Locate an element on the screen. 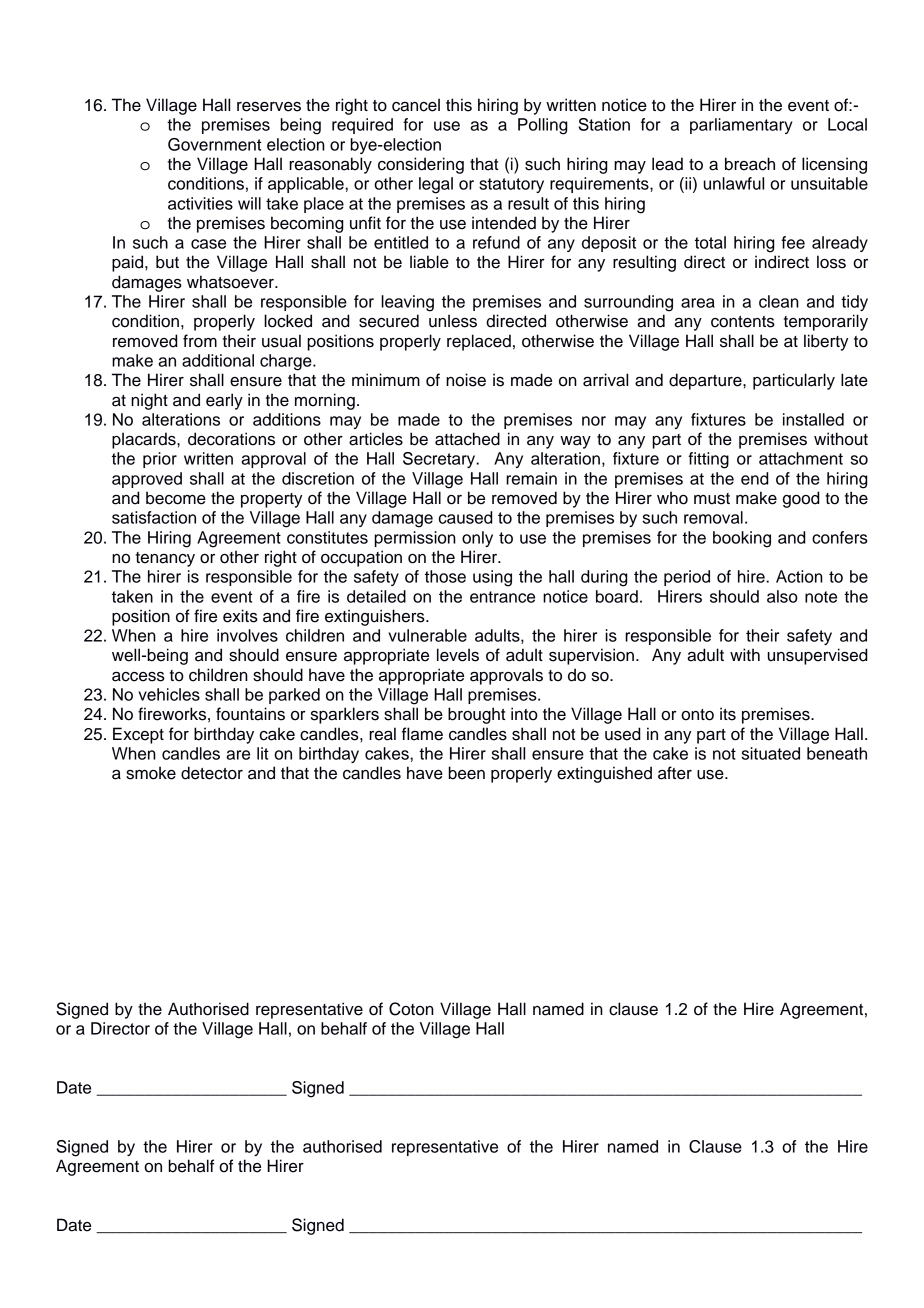 This screenshot has height=1308, width=924. parliamentary is located at coordinates (741, 126).
